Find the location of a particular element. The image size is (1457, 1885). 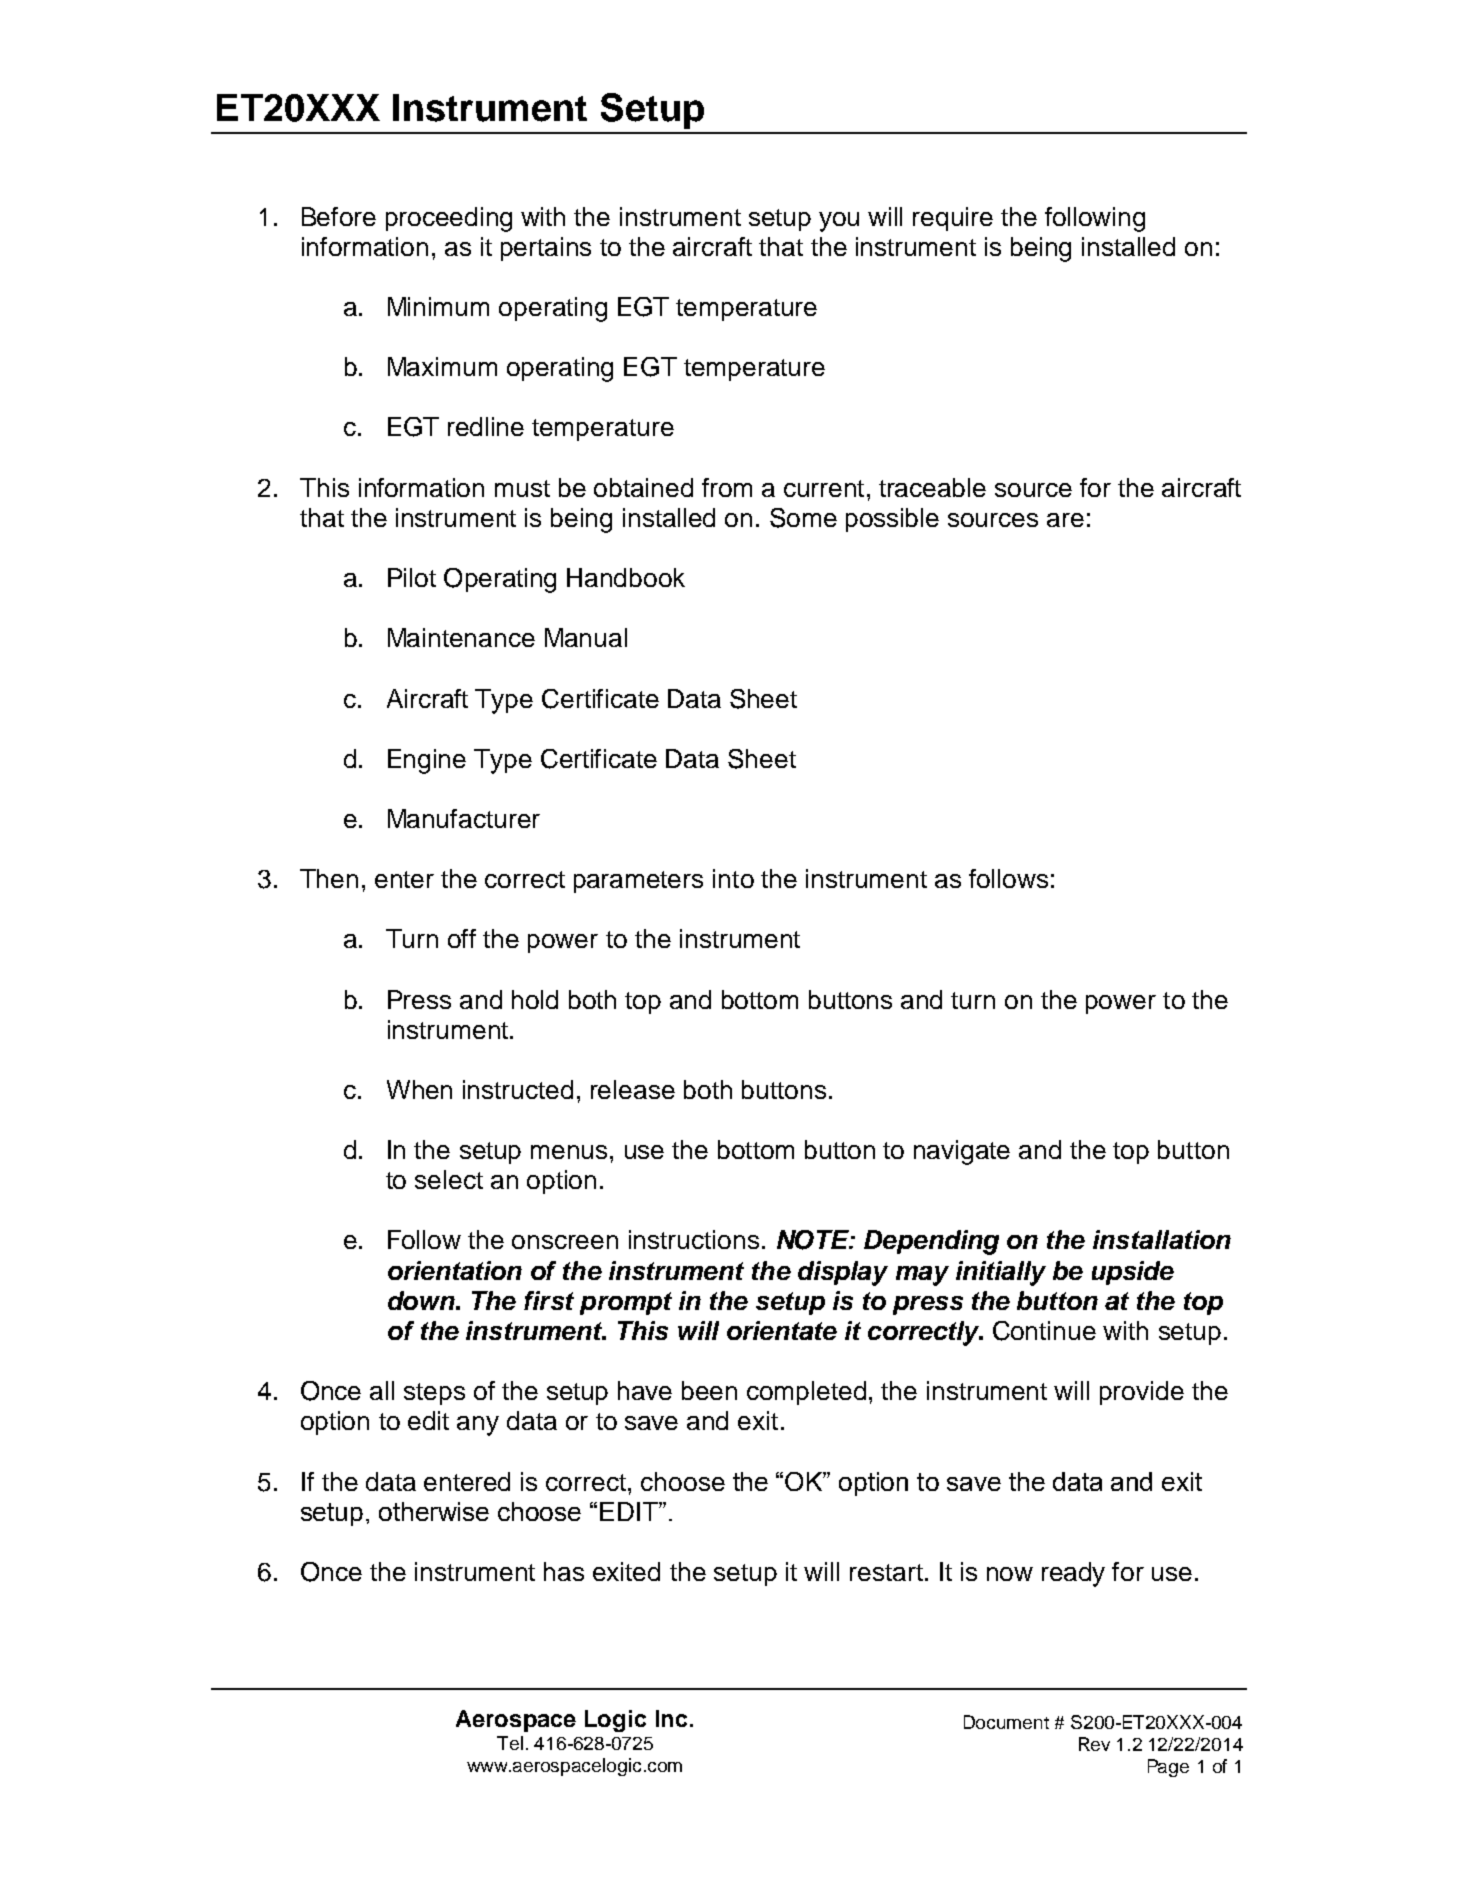

Some is located at coordinates (803, 518).
